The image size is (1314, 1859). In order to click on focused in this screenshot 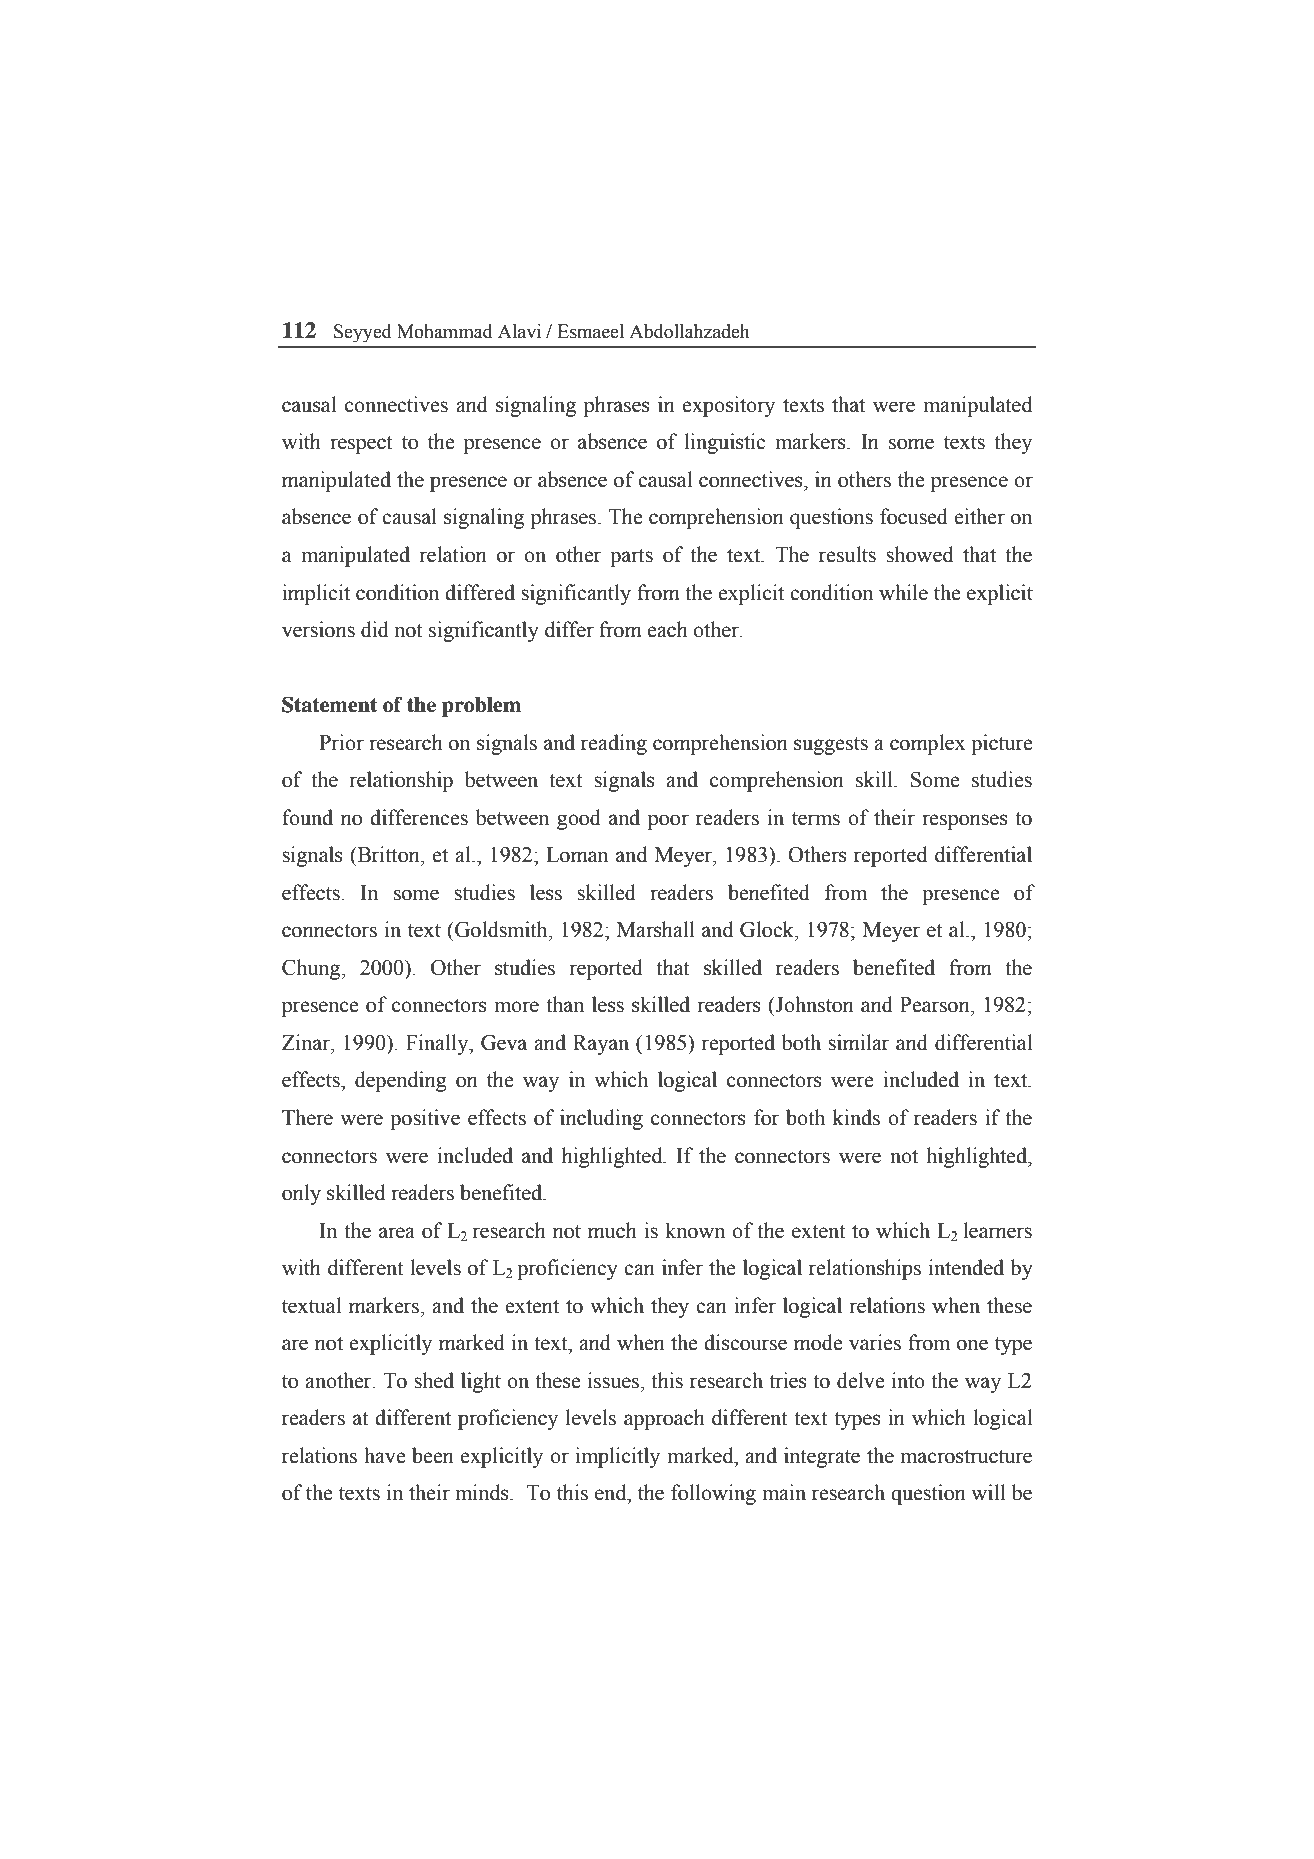, I will do `click(914, 516)`.
